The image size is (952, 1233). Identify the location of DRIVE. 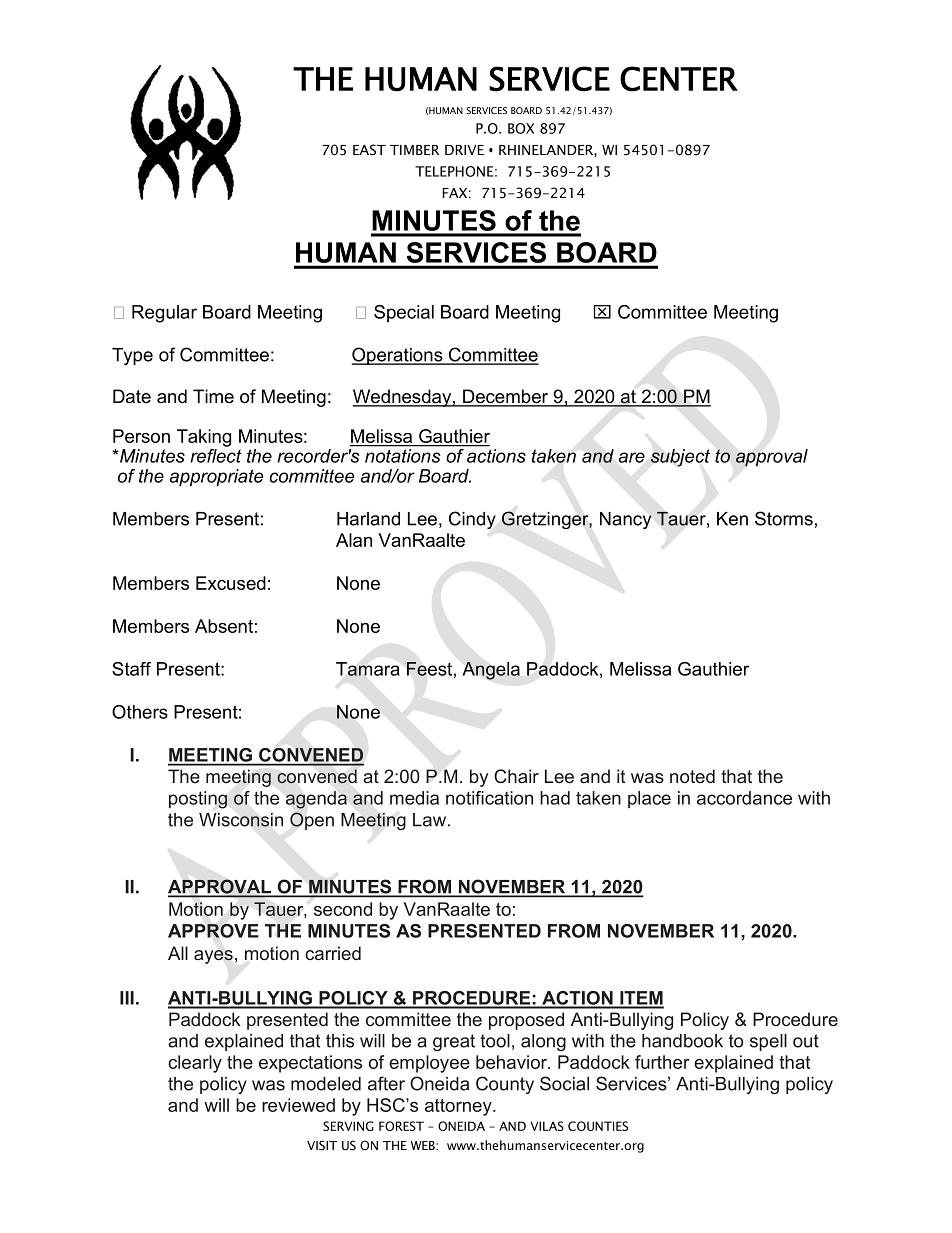
(464, 150).
